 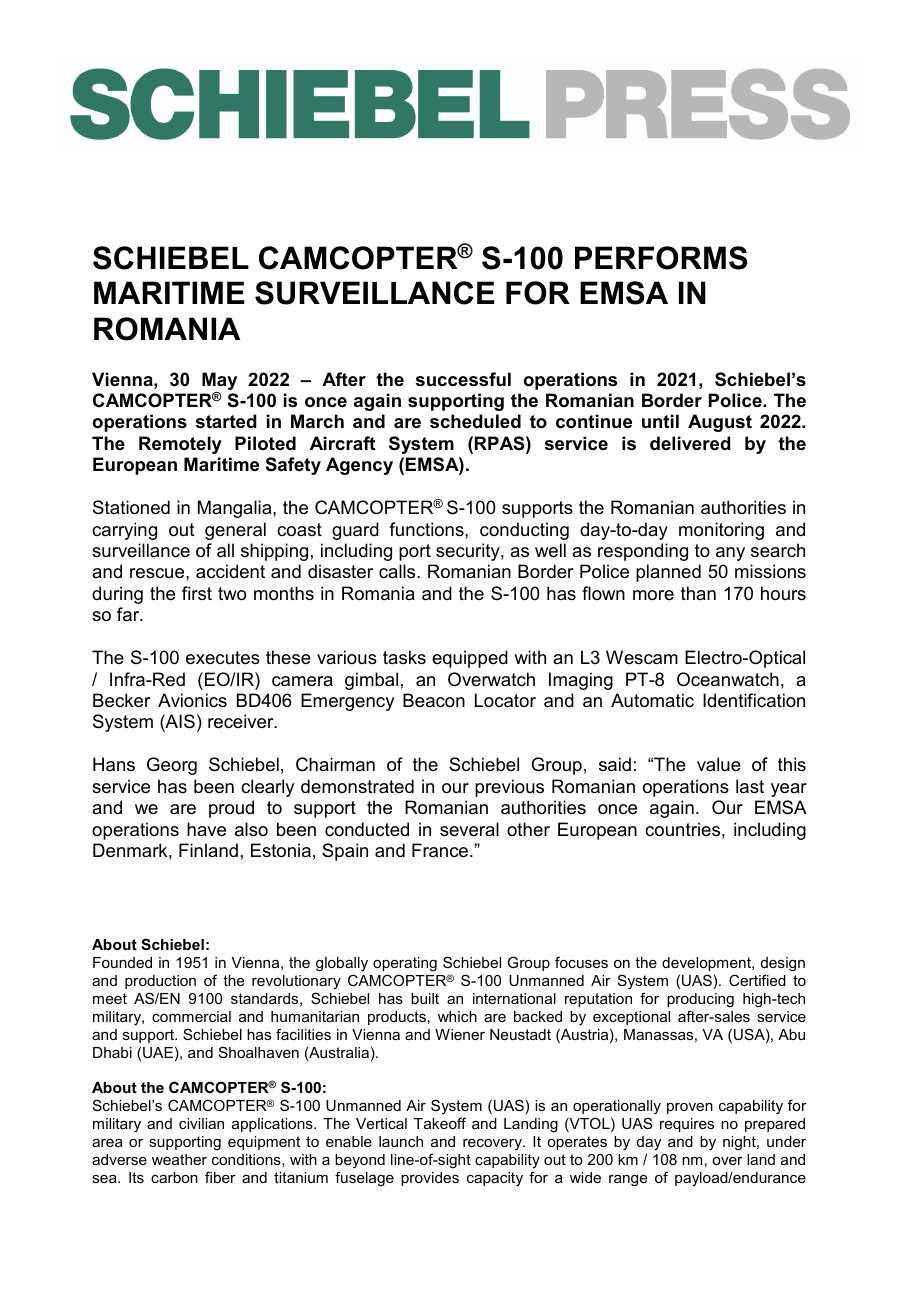 I want to click on Avionics, so click(x=192, y=700).
